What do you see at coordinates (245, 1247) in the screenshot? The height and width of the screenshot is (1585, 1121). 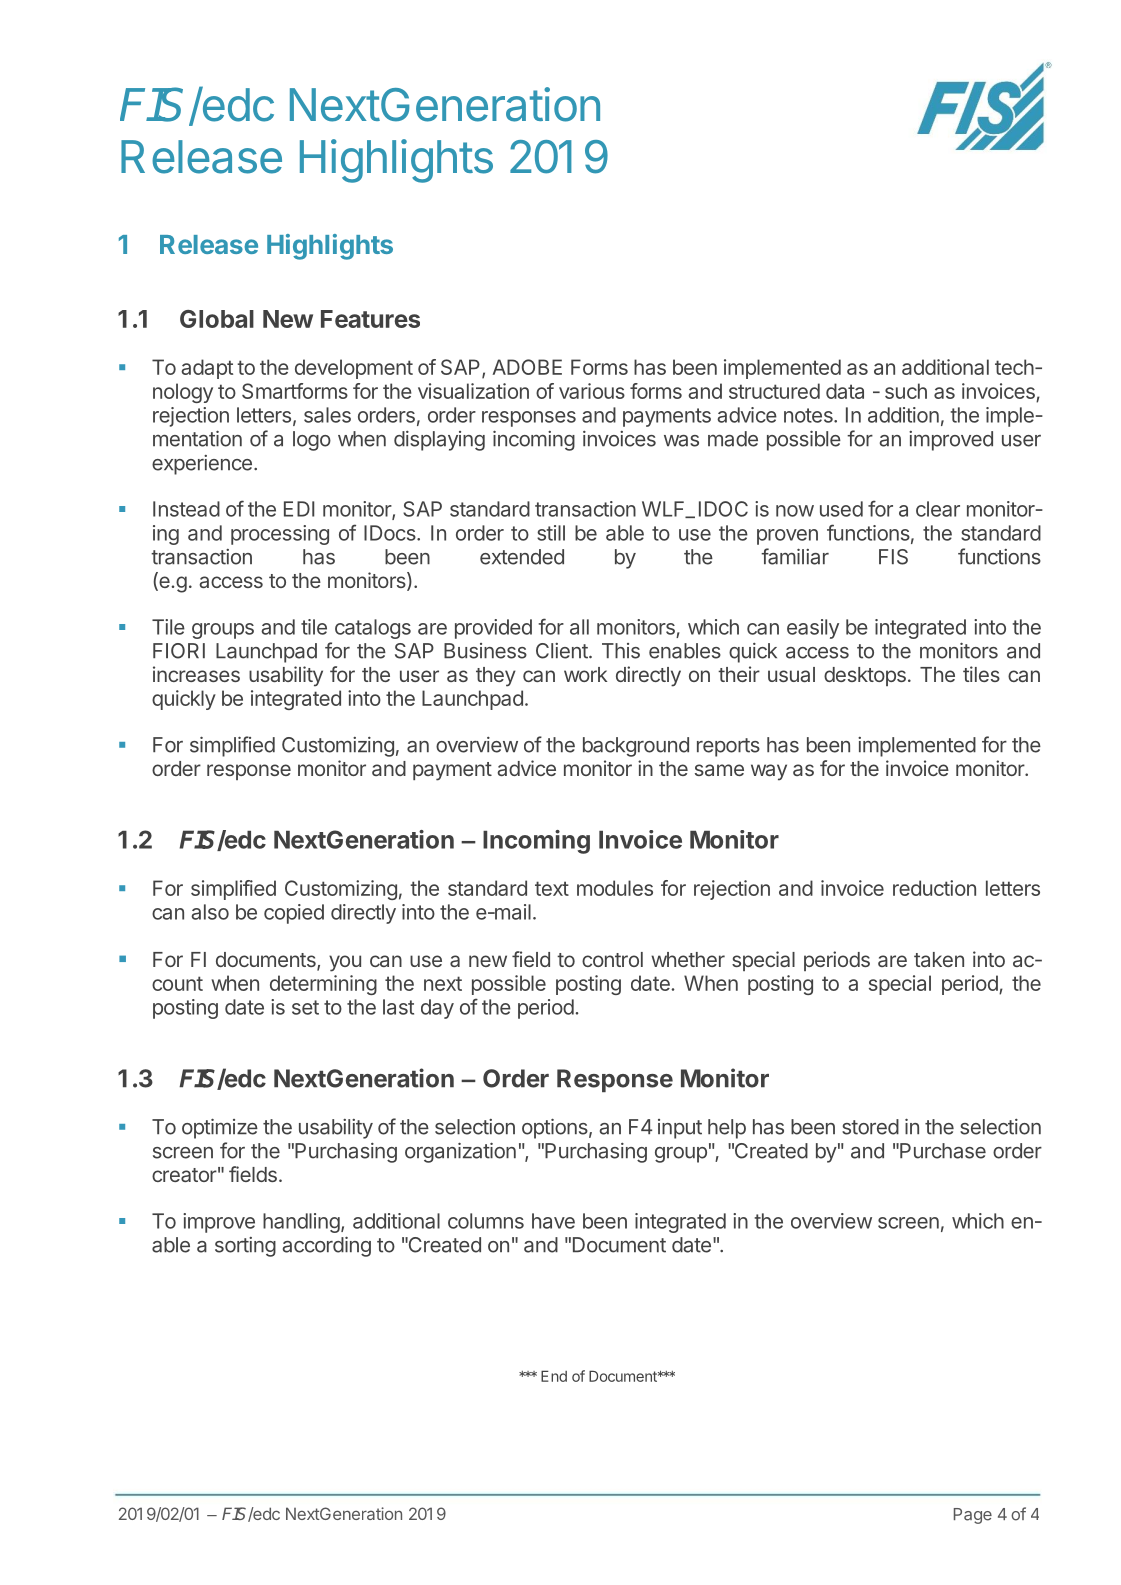 I see `sorting` at bounding box center [245, 1247].
